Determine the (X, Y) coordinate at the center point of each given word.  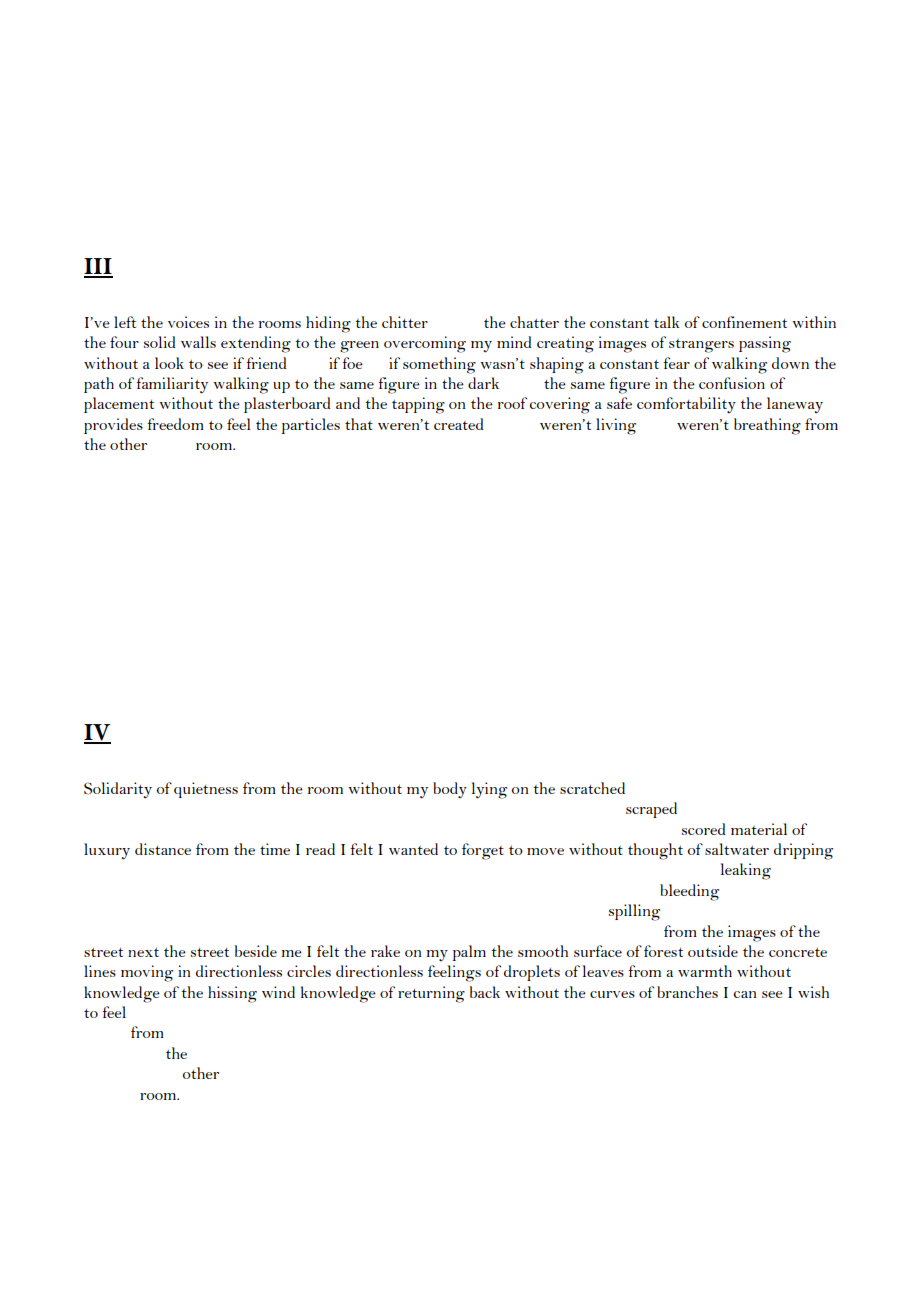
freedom (175, 424)
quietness (206, 790)
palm (469, 953)
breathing (767, 426)
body (450, 790)
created (458, 424)
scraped (651, 810)
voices (188, 322)
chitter (405, 322)
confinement (744, 322)
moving (147, 973)
